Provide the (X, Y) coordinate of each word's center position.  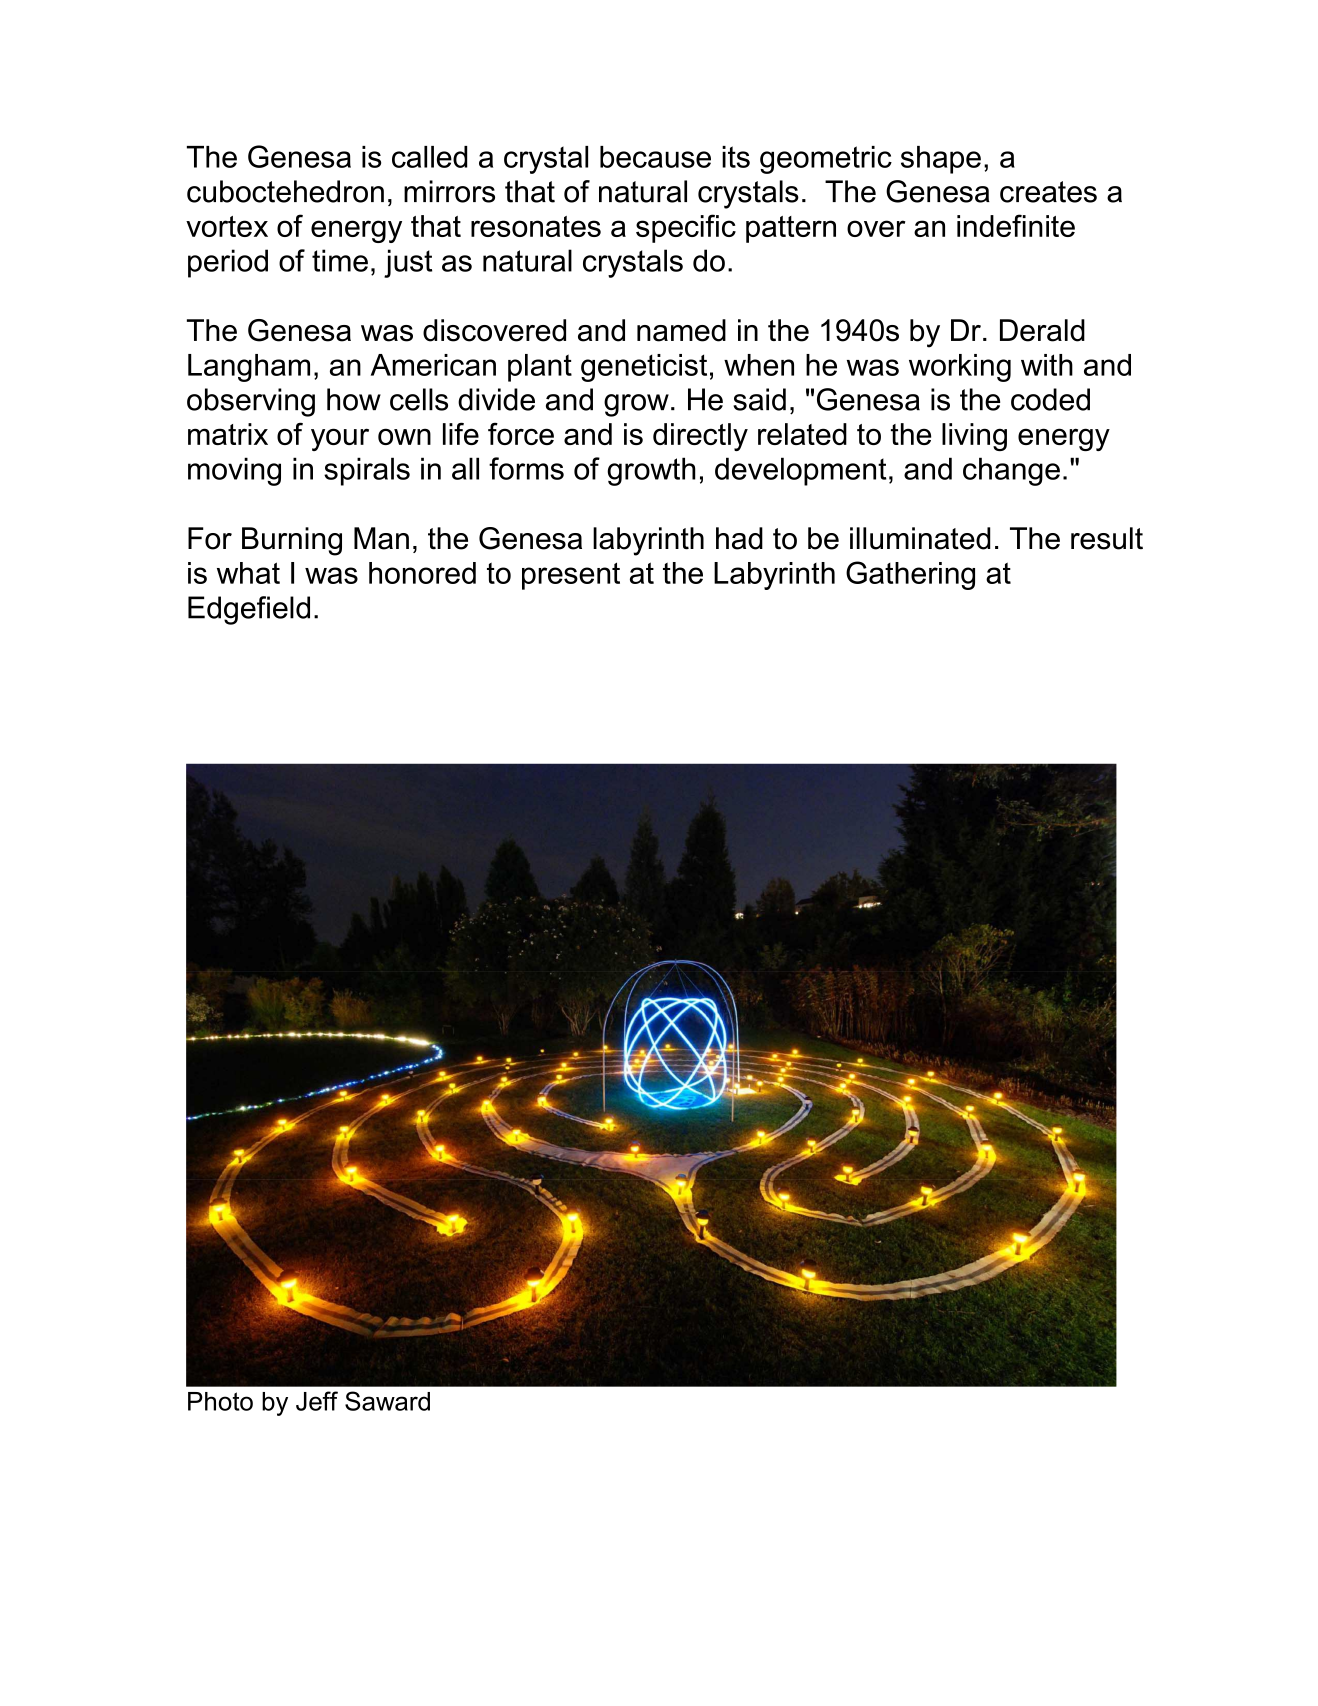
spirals (367, 471)
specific (686, 228)
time (340, 260)
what (248, 573)
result (1107, 538)
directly (700, 437)
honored (422, 573)
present (571, 576)
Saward (387, 1401)
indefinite (1016, 225)
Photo (220, 1401)
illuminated (920, 538)
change (1011, 471)
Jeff (317, 1401)
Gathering (910, 575)
